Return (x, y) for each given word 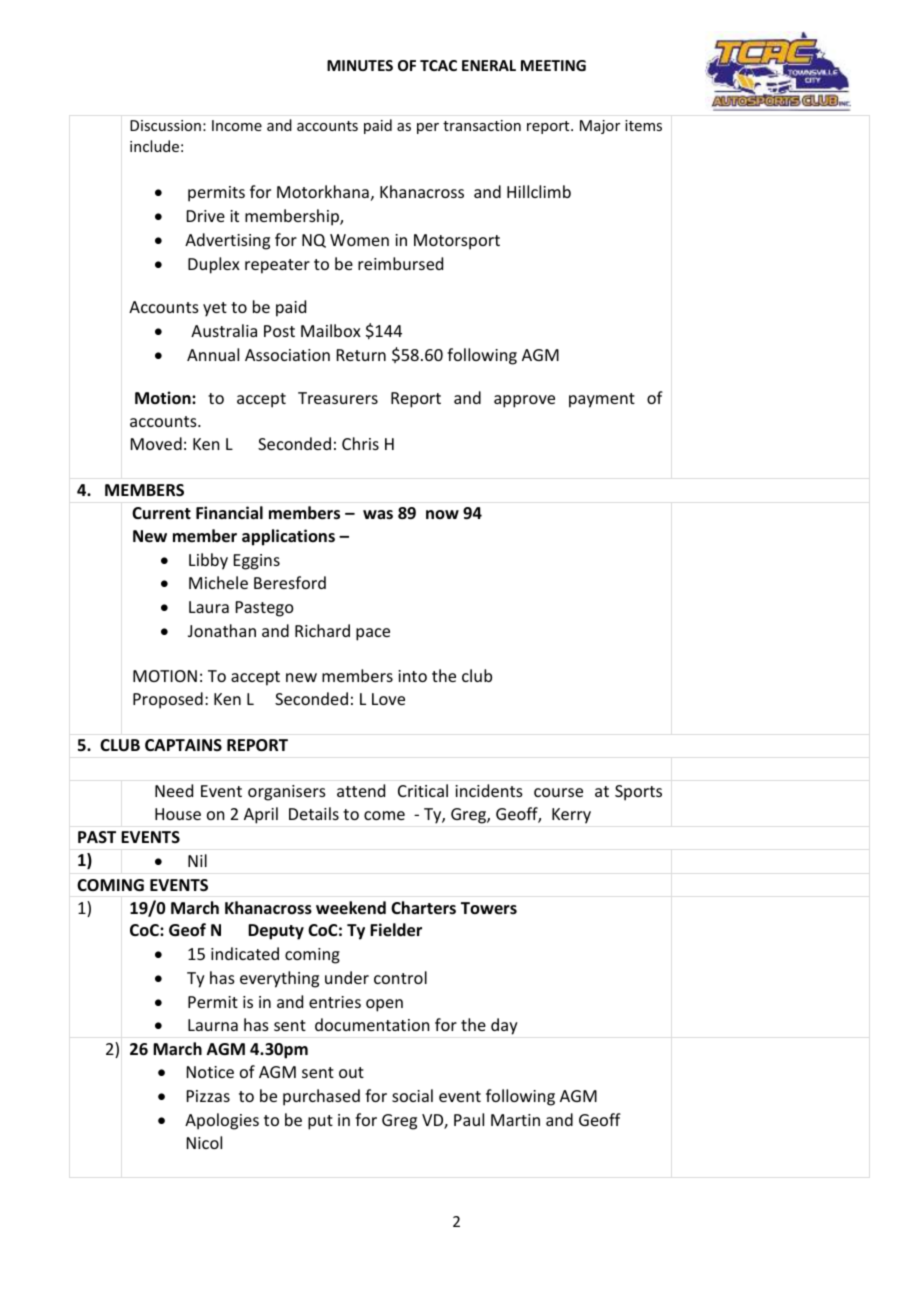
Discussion (165, 125)
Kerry (571, 816)
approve (524, 401)
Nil (197, 860)
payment (602, 400)
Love (388, 699)
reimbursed (400, 263)
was (378, 514)
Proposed (168, 700)
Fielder (396, 930)
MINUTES (360, 65)
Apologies (222, 1121)
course (558, 792)
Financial (229, 512)
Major (600, 127)
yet (215, 309)
